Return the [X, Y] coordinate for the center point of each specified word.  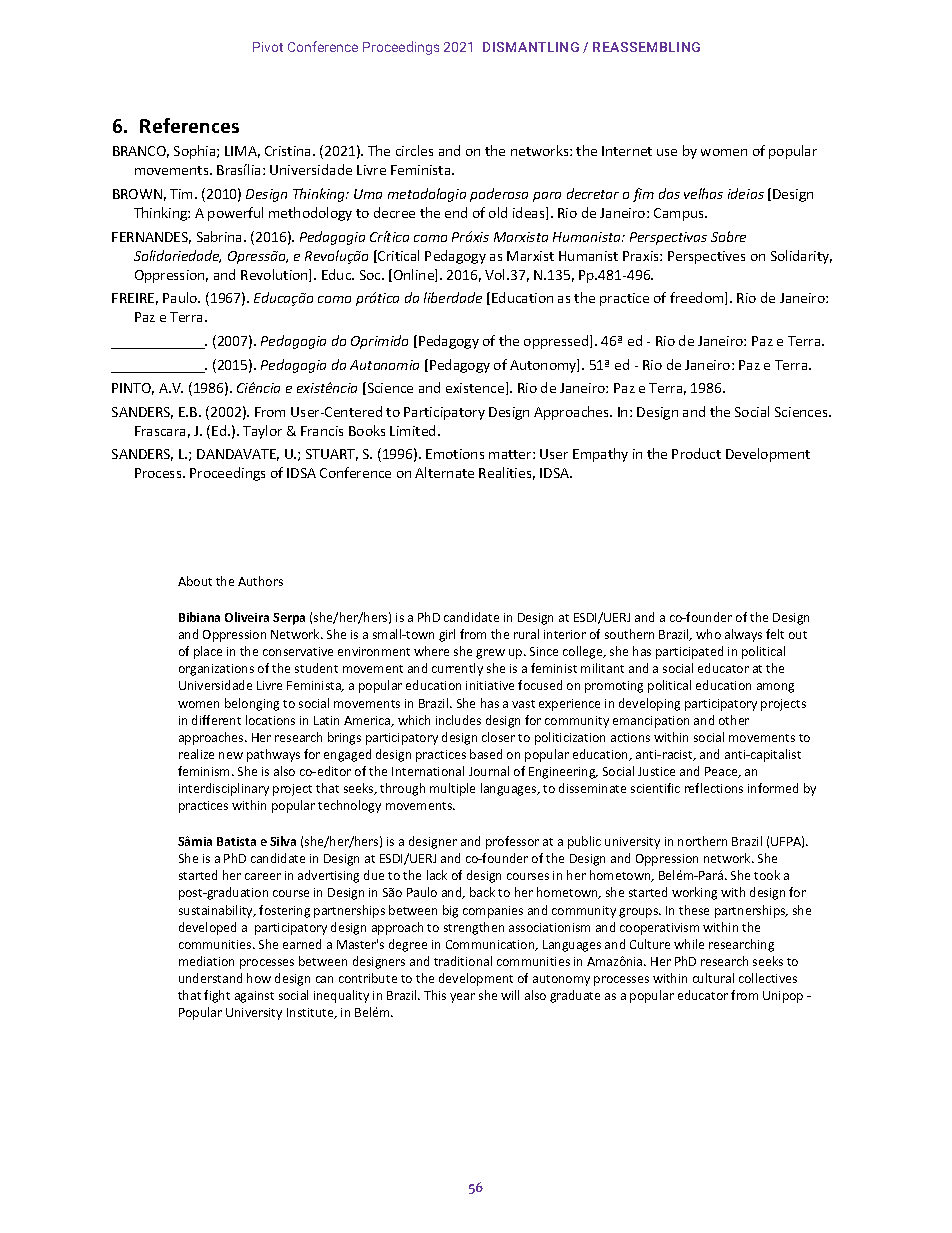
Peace [722, 772]
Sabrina [221, 236]
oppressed [557, 342]
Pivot [268, 47]
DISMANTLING [531, 47]
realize [196, 754]
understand [210, 978]
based [486, 754]
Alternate [444, 472]
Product [696, 453]
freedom [698, 298]
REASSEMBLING [646, 47]
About [195, 581]
